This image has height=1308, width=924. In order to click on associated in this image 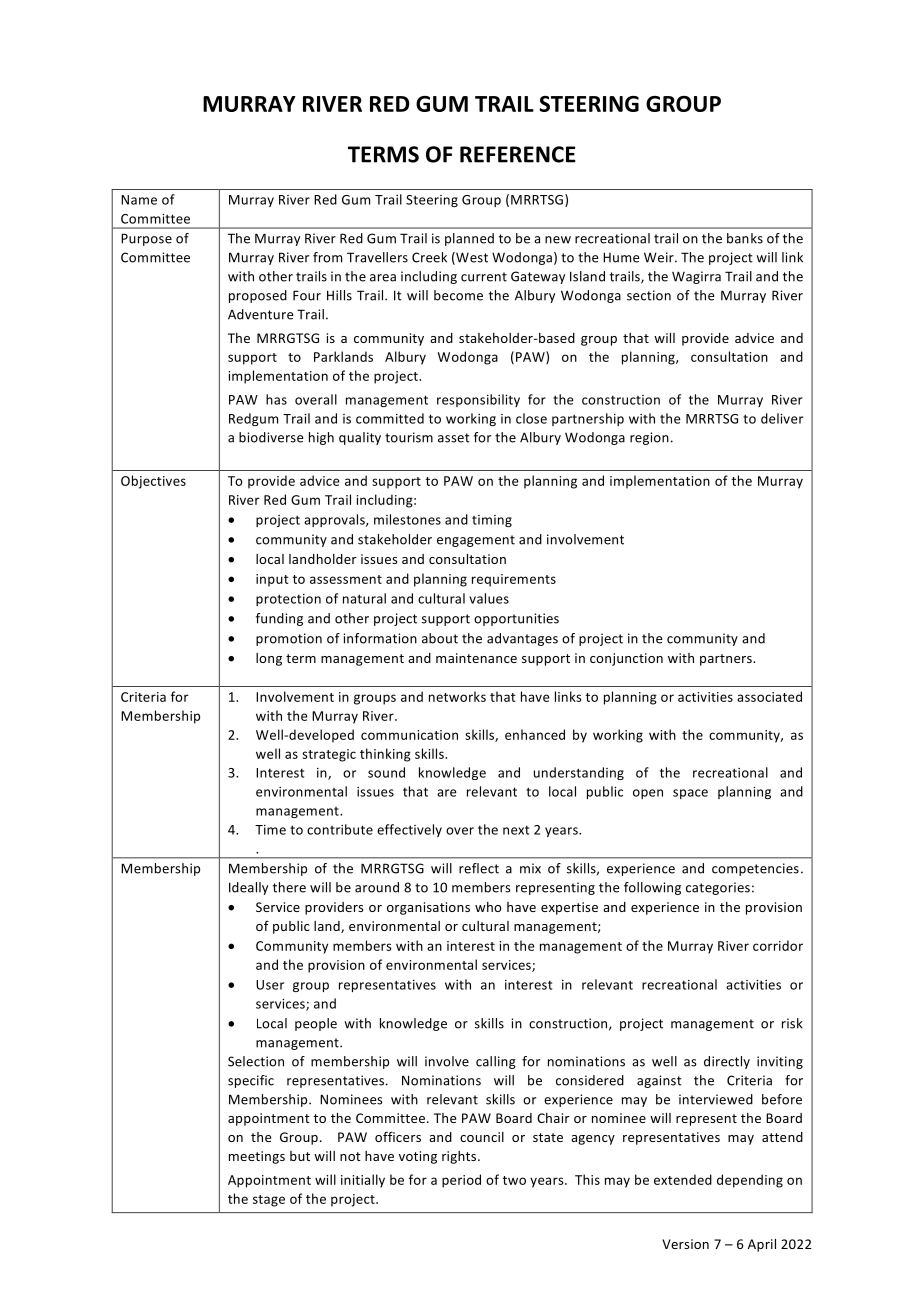, I will do `click(769, 696)`.
